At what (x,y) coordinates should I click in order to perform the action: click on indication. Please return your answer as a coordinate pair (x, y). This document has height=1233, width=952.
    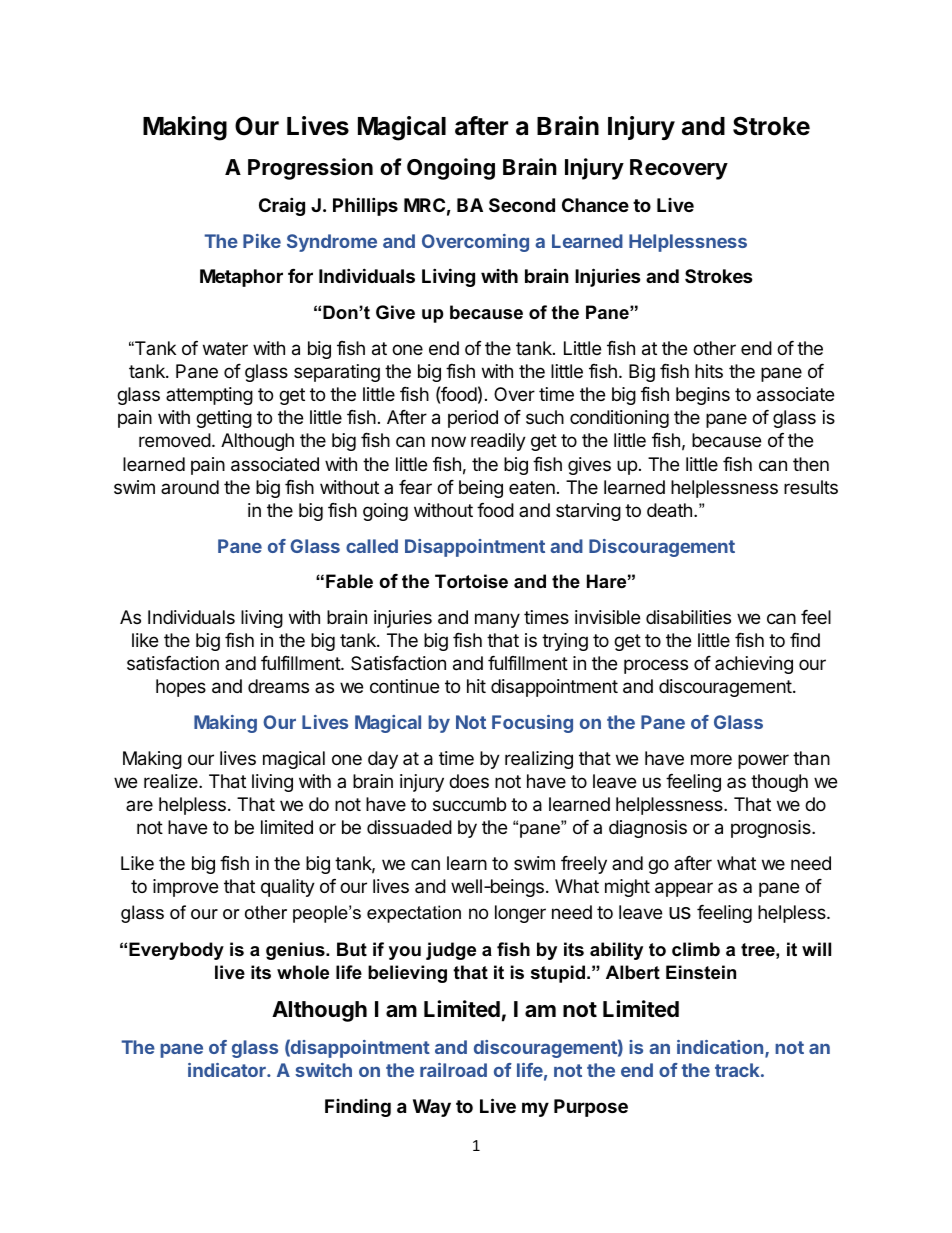
    Looking at the image, I should click on (721, 1048).
